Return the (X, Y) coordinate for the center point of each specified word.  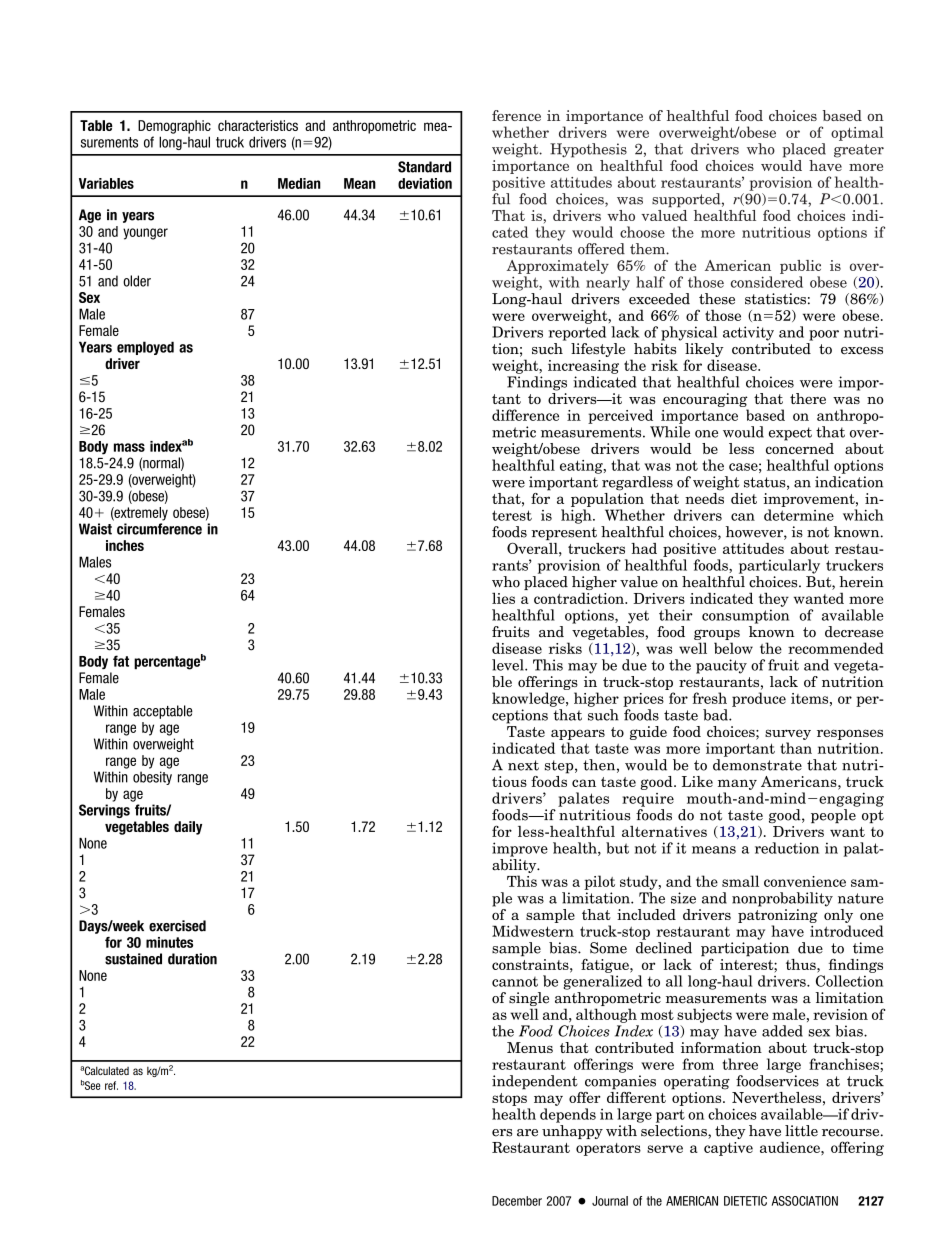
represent (564, 533)
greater (859, 151)
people (833, 816)
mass (129, 447)
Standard (424, 167)
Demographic (174, 127)
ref (111, 1085)
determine (799, 515)
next (523, 765)
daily (188, 828)
